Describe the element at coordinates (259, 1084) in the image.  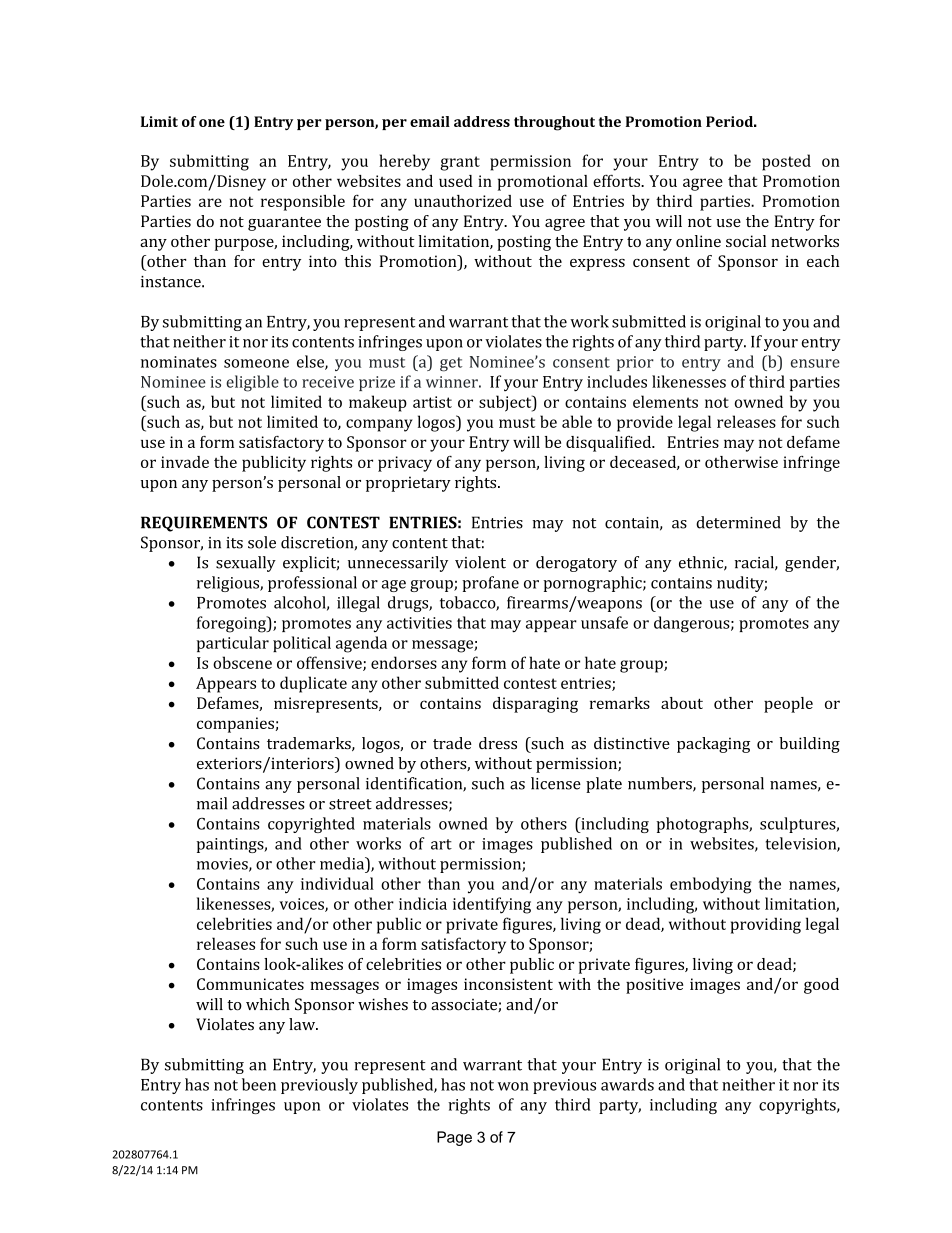
I see `been` at that location.
